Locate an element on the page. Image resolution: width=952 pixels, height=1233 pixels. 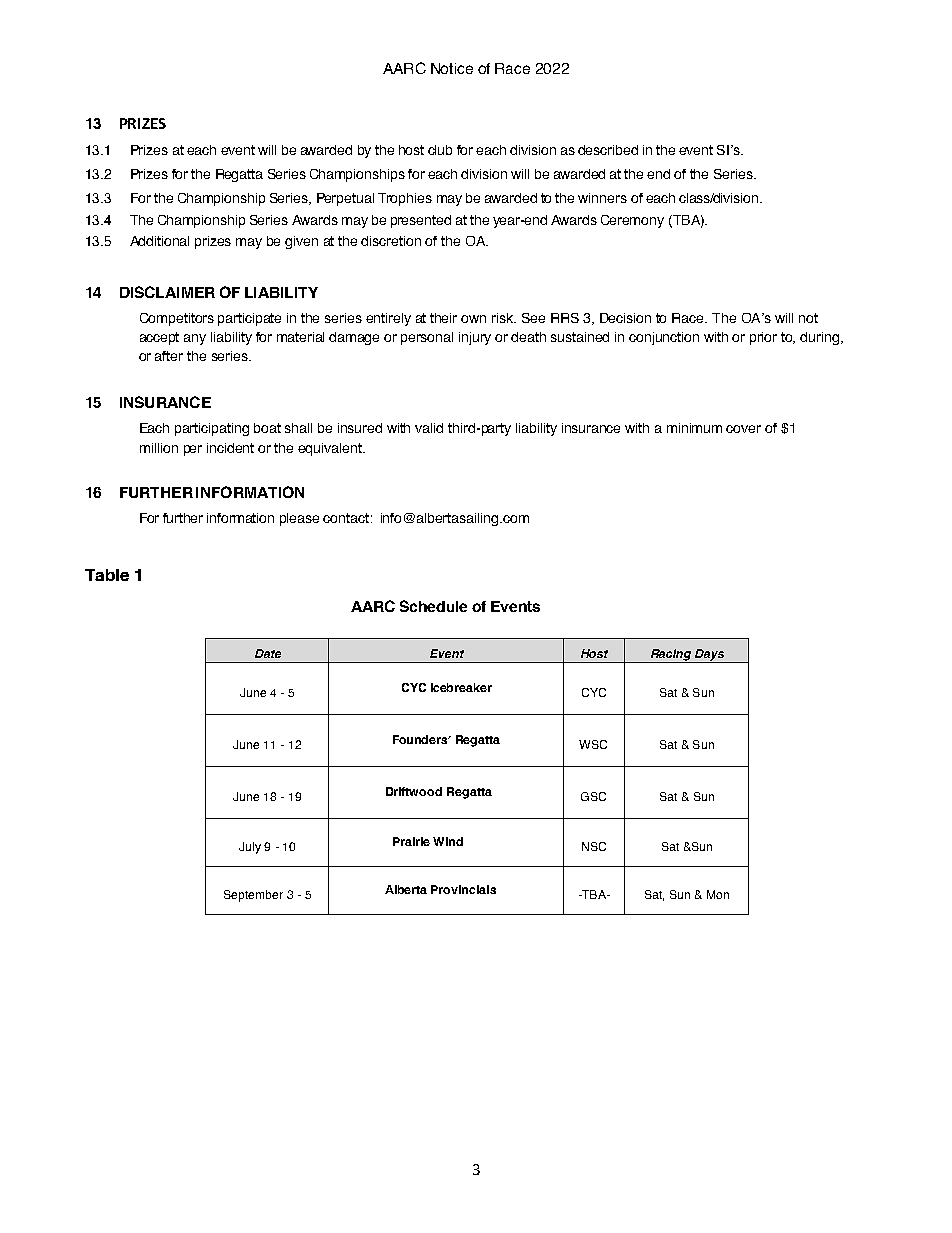
prior is located at coordinates (763, 338).
